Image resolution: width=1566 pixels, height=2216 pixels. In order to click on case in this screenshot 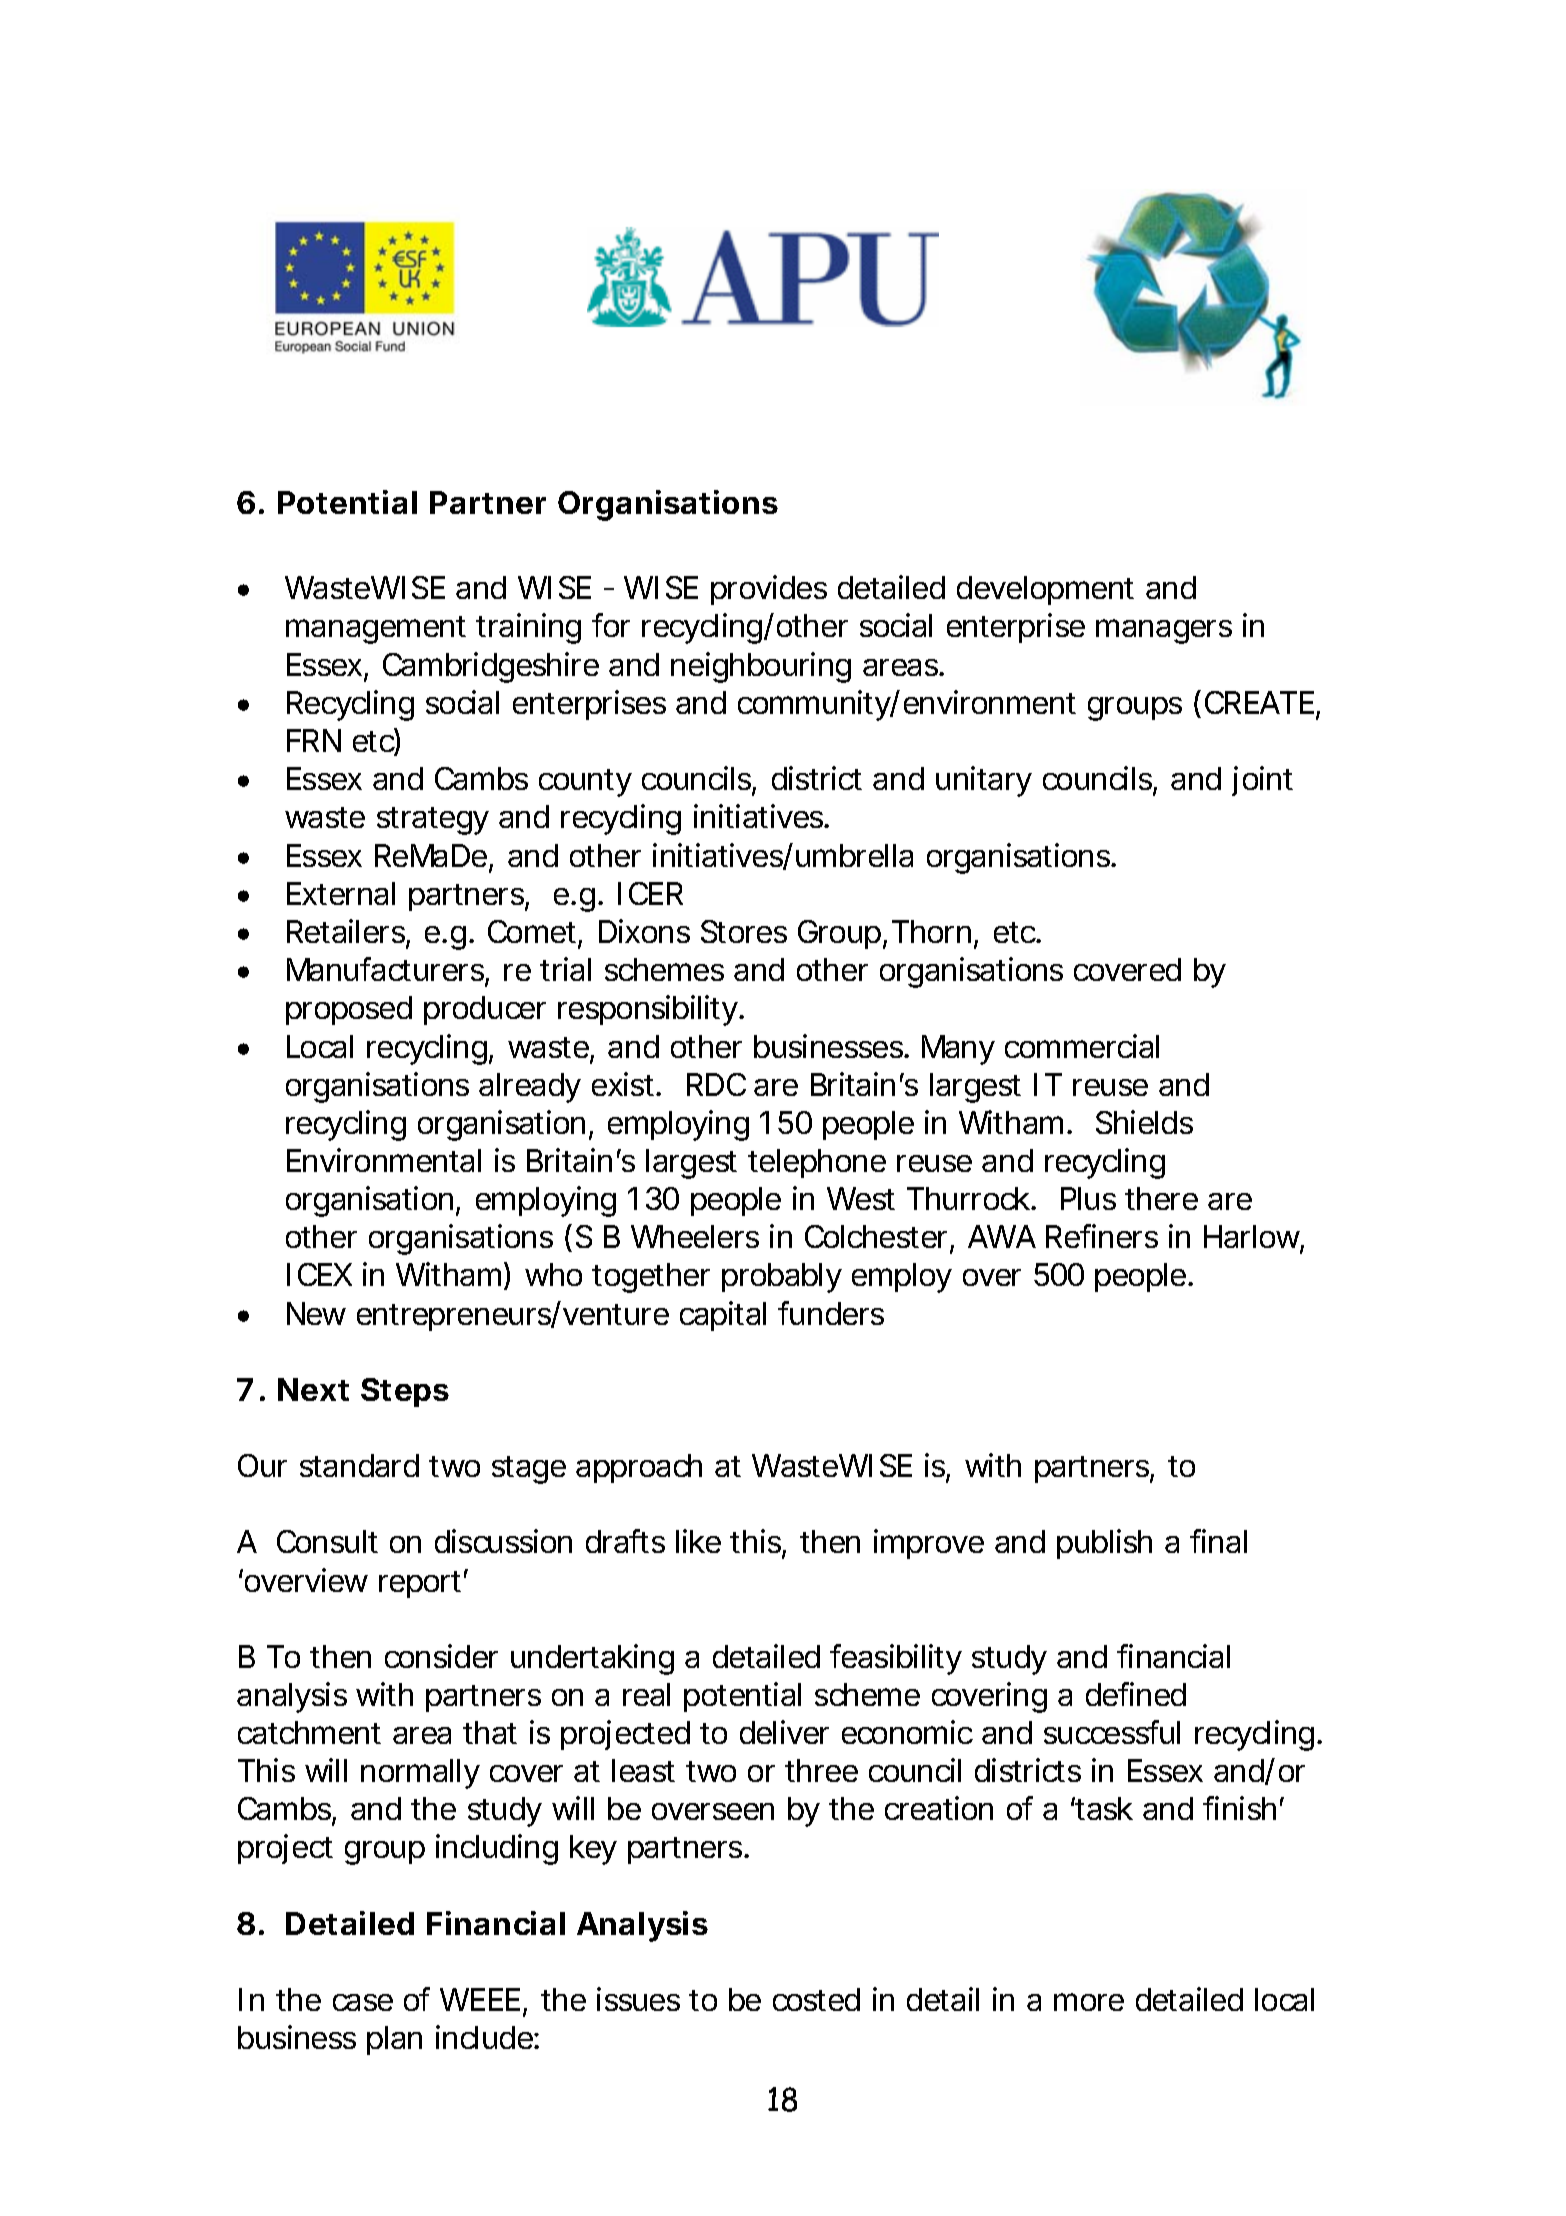, I will do `click(363, 2002)`.
